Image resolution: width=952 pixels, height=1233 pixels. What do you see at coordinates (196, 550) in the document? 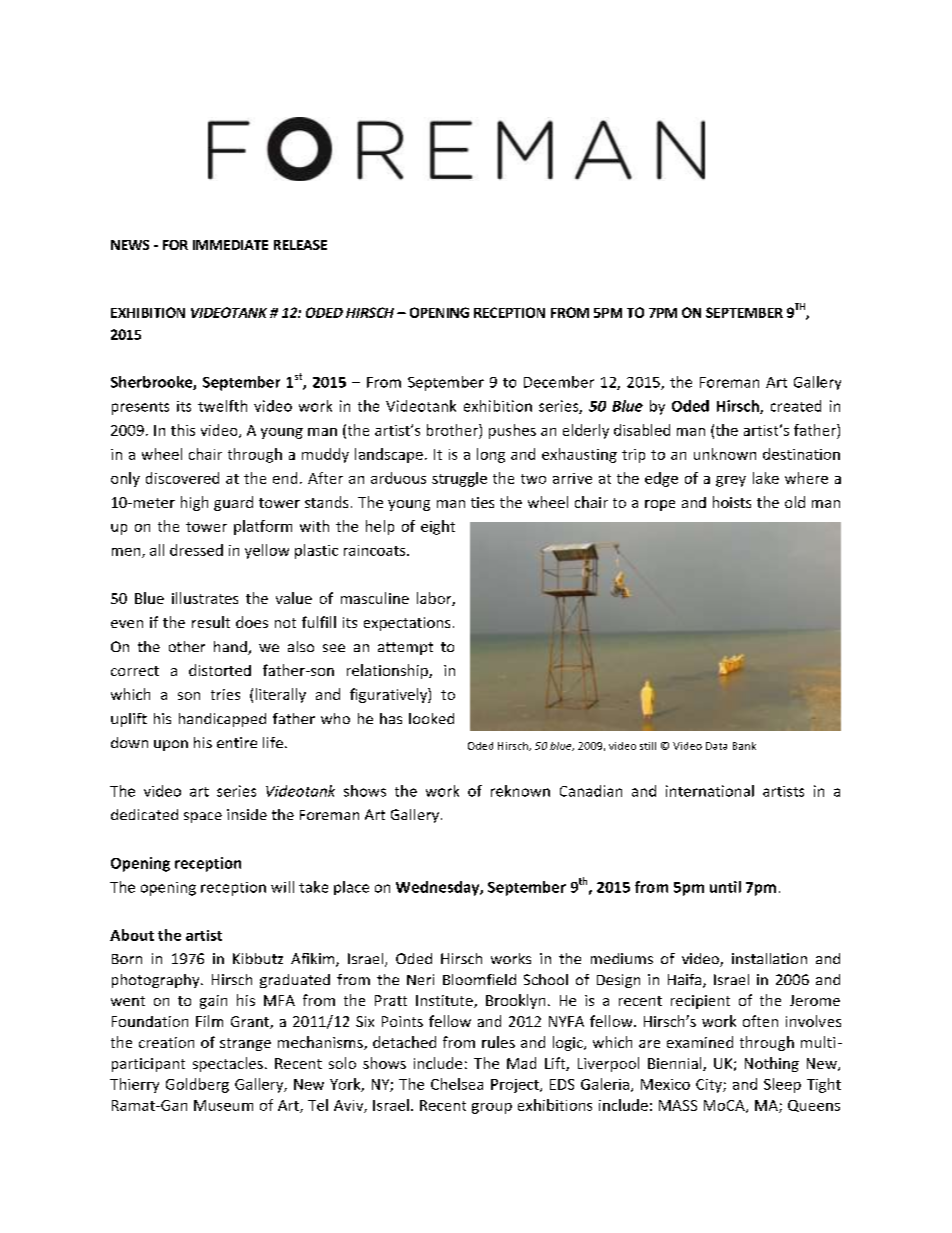
I see `dressed` at bounding box center [196, 550].
